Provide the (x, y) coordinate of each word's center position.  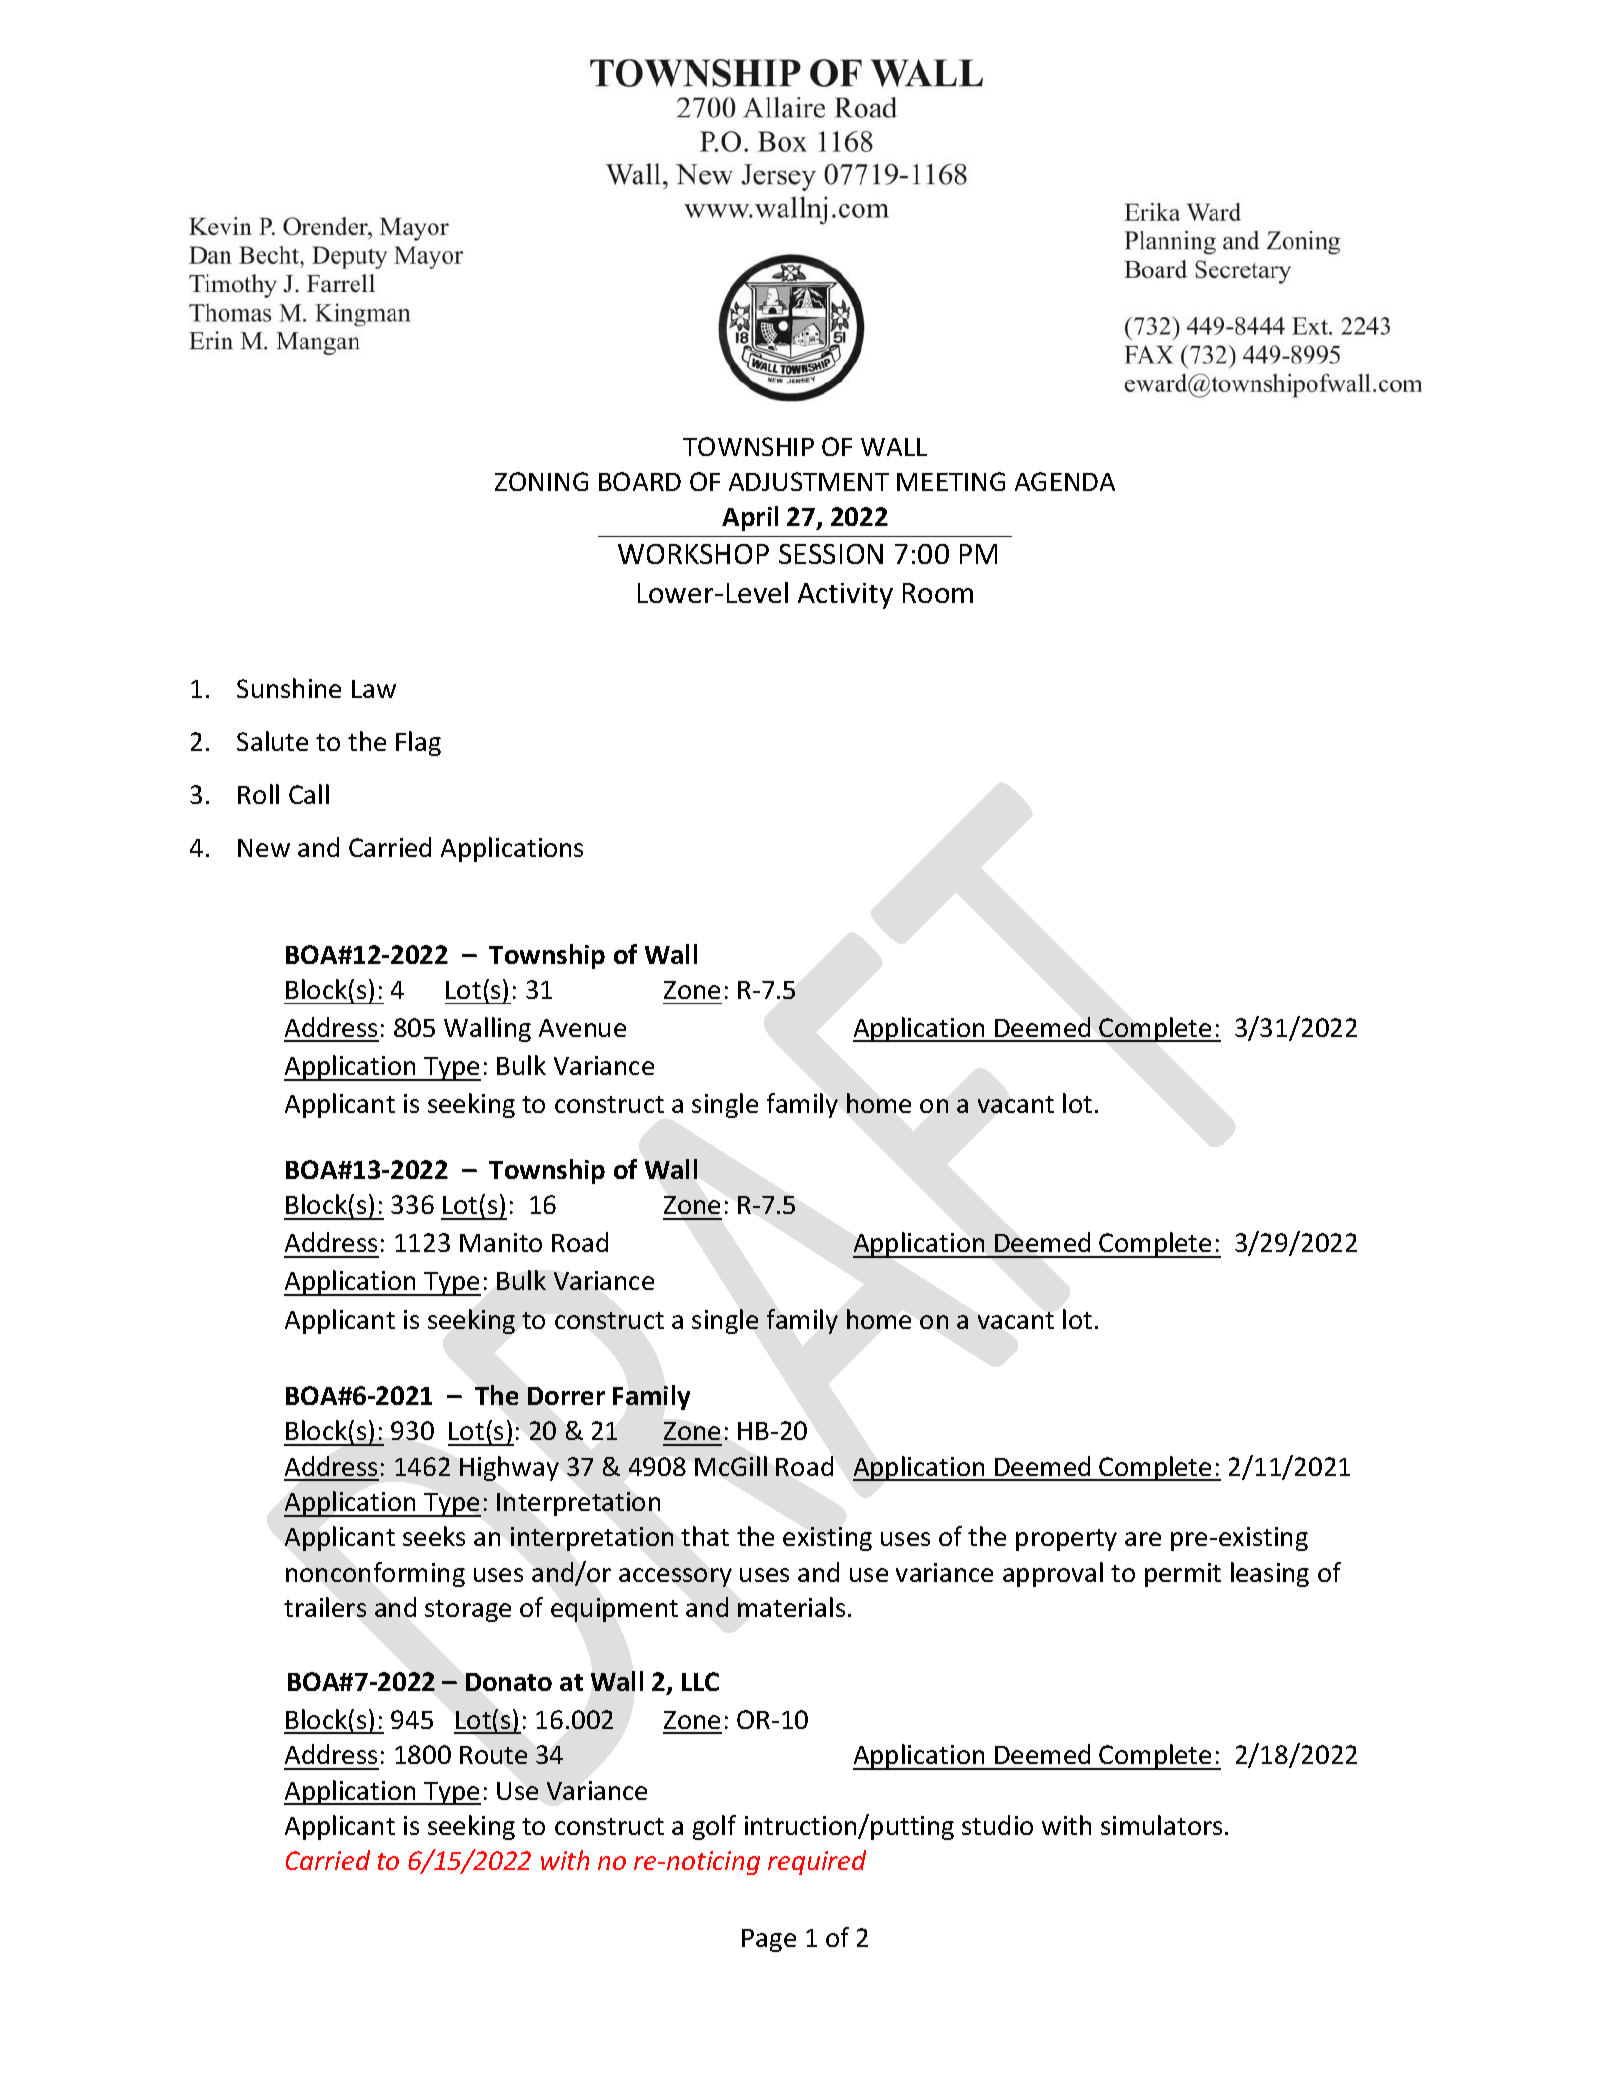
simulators (1161, 1825)
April (750, 518)
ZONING (541, 481)
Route (493, 1755)
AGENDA (1065, 481)
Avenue (582, 1028)
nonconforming (375, 1574)
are (1143, 1539)
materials (791, 1607)
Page (769, 1940)
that (705, 1536)
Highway (509, 1468)
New (264, 848)
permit (1183, 1575)
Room (938, 593)
